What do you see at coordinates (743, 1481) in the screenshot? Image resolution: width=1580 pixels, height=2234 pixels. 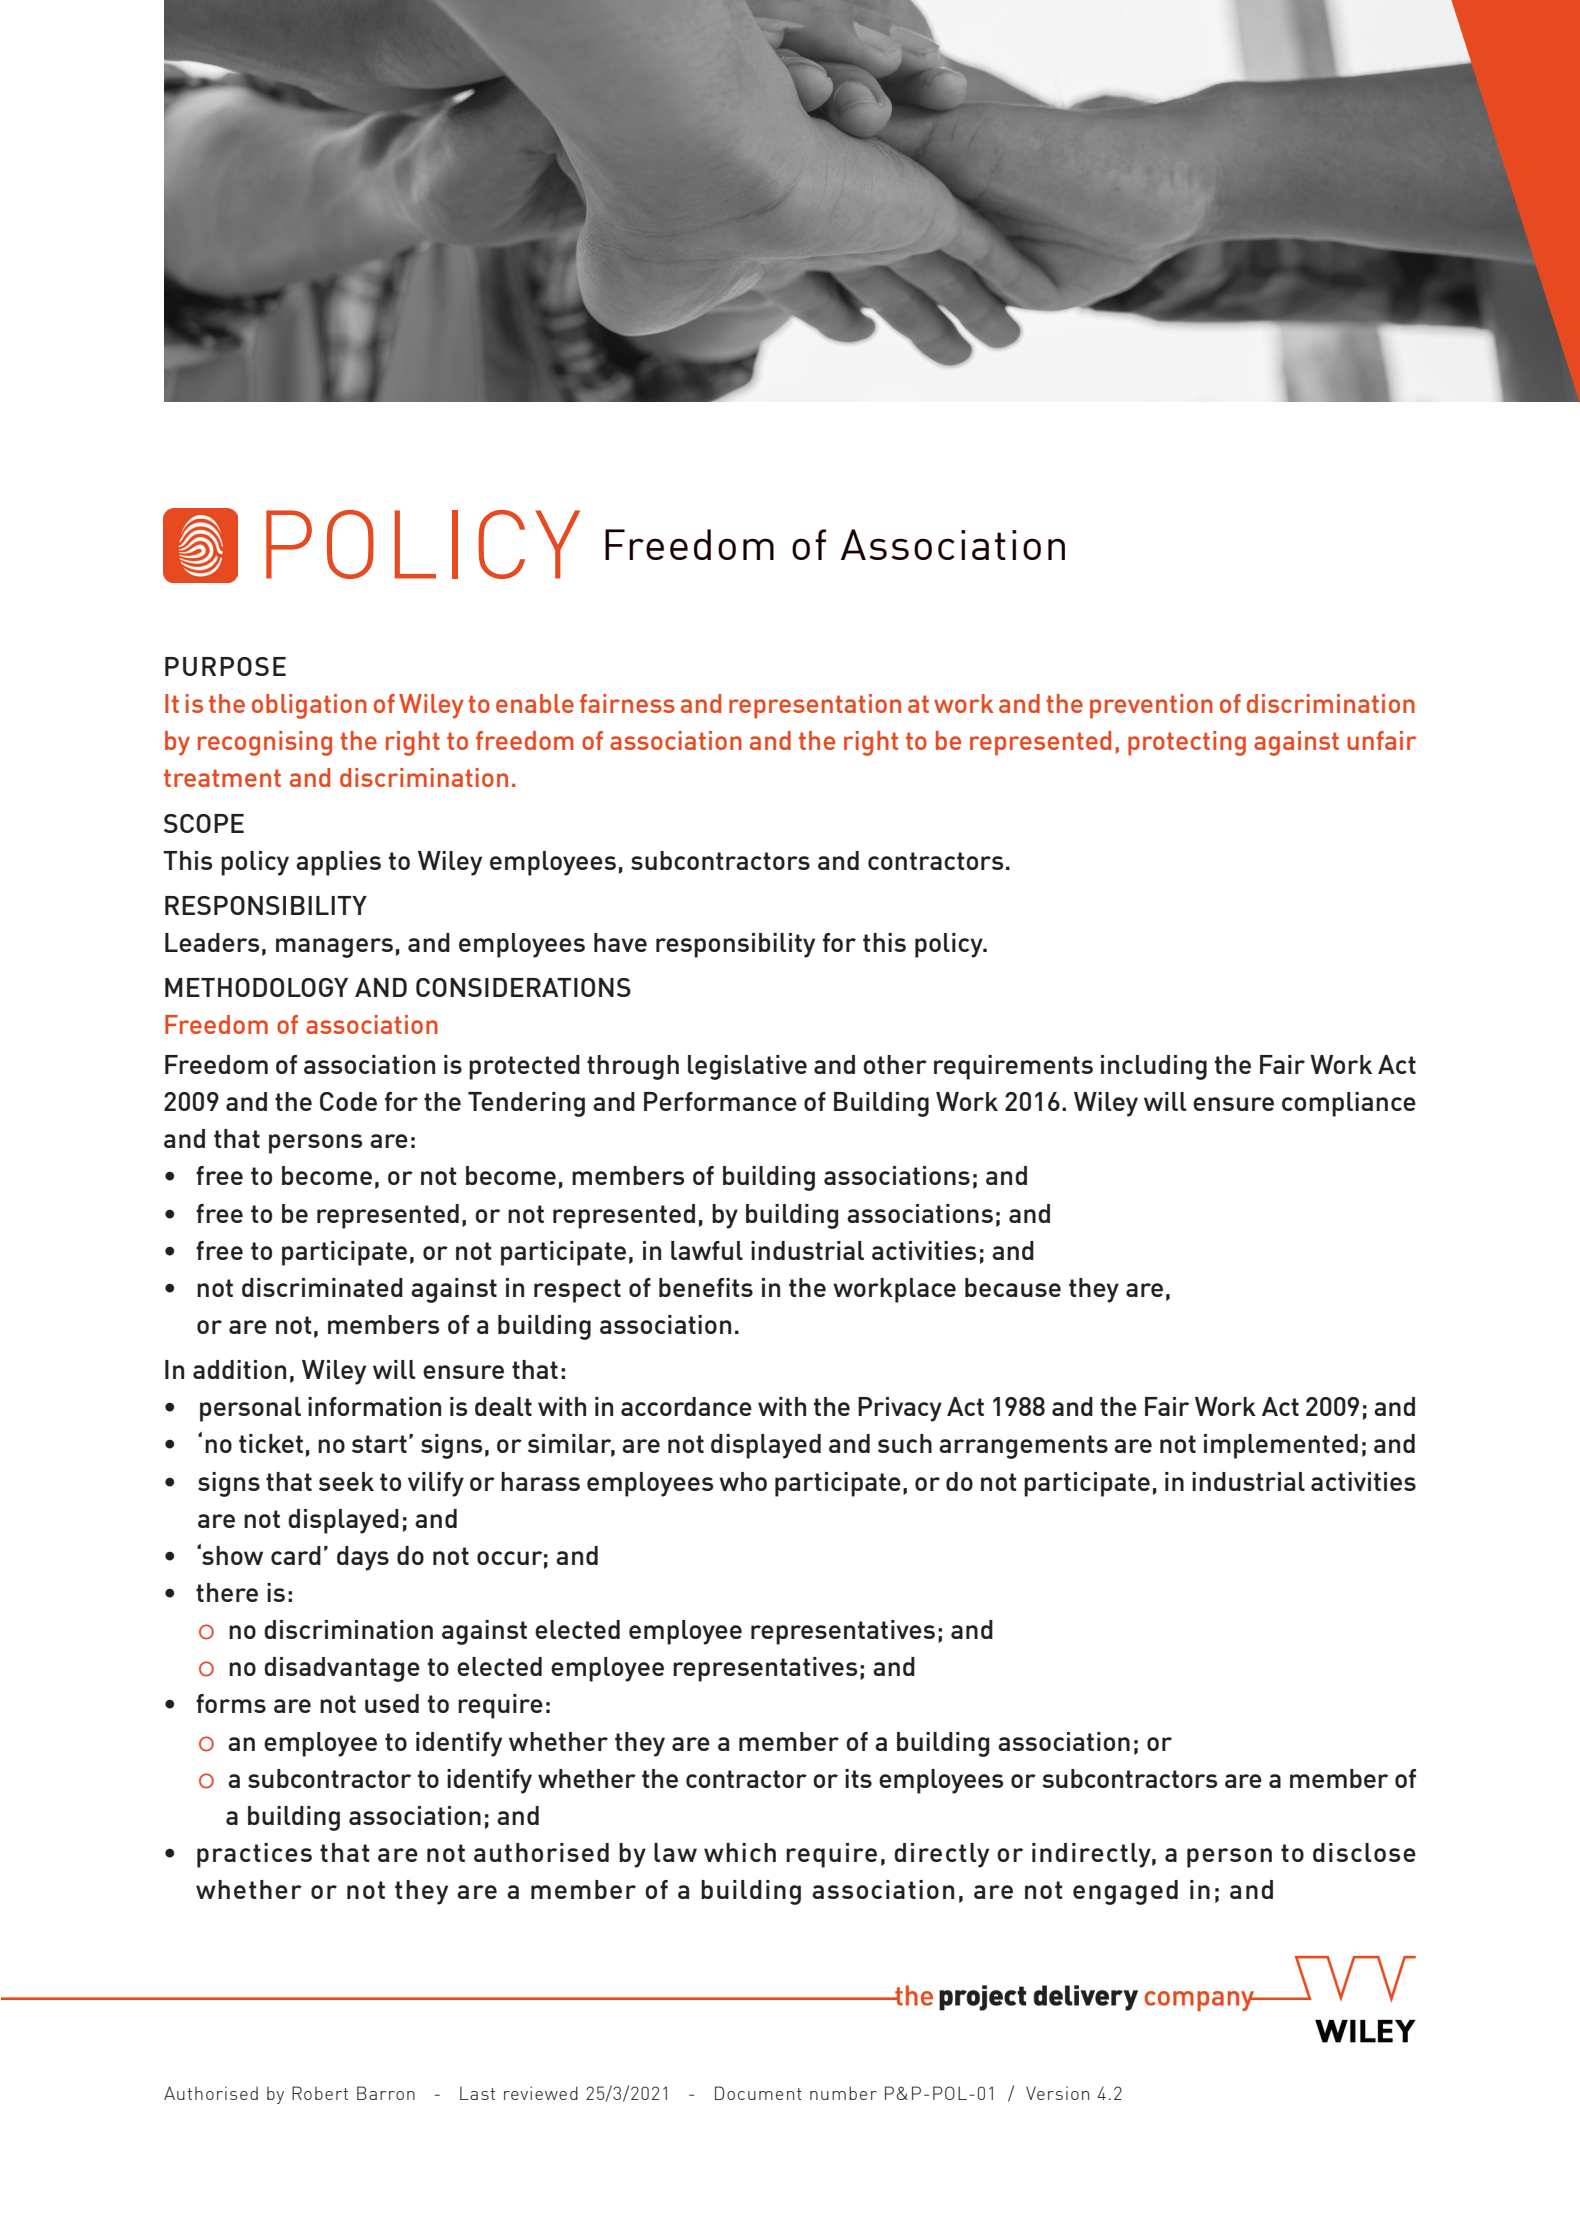 I see `who` at bounding box center [743, 1481].
